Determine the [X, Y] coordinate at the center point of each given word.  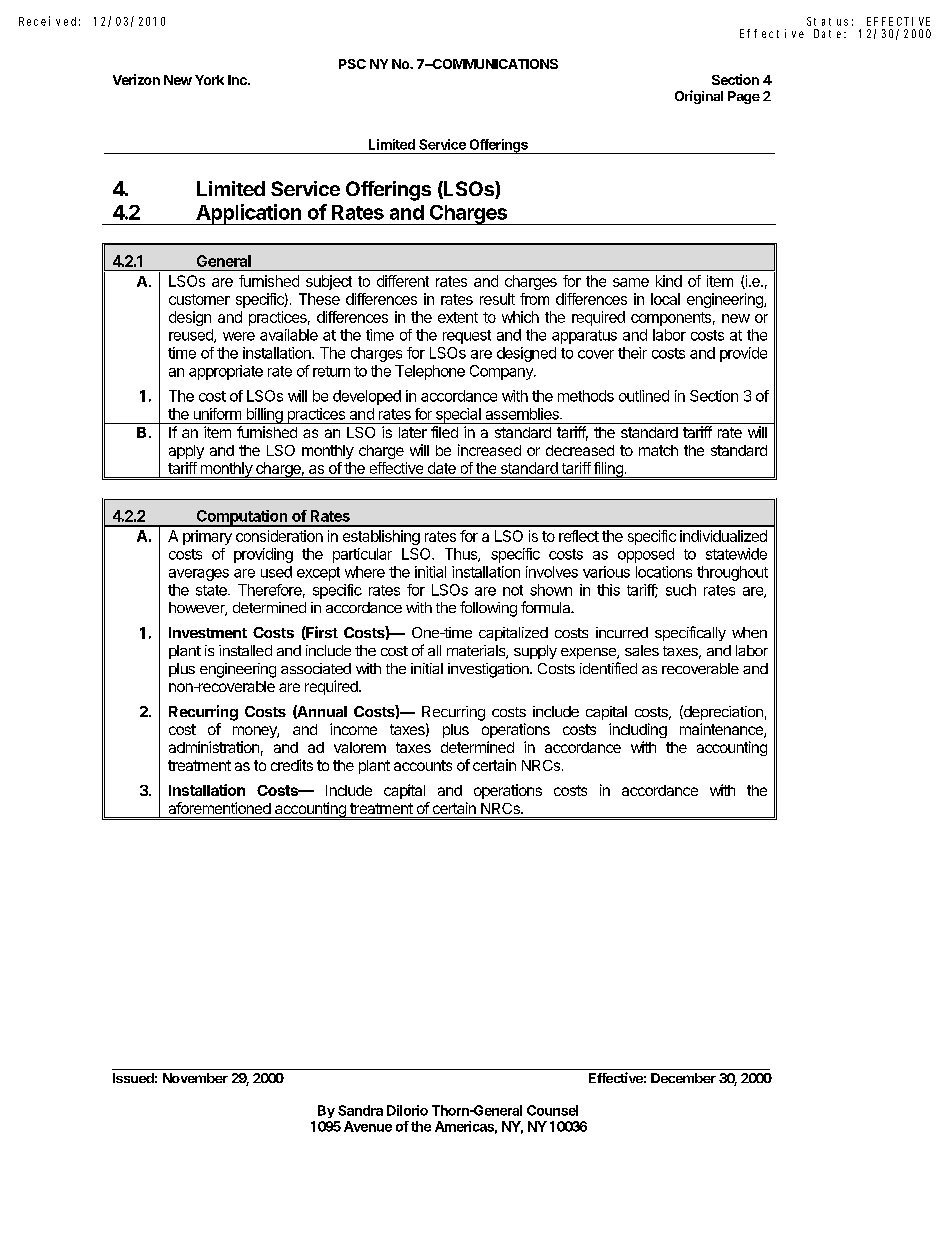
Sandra [360, 1110]
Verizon [136, 79]
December [683, 1078]
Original [699, 97]
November [195, 1078]
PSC [352, 64]
